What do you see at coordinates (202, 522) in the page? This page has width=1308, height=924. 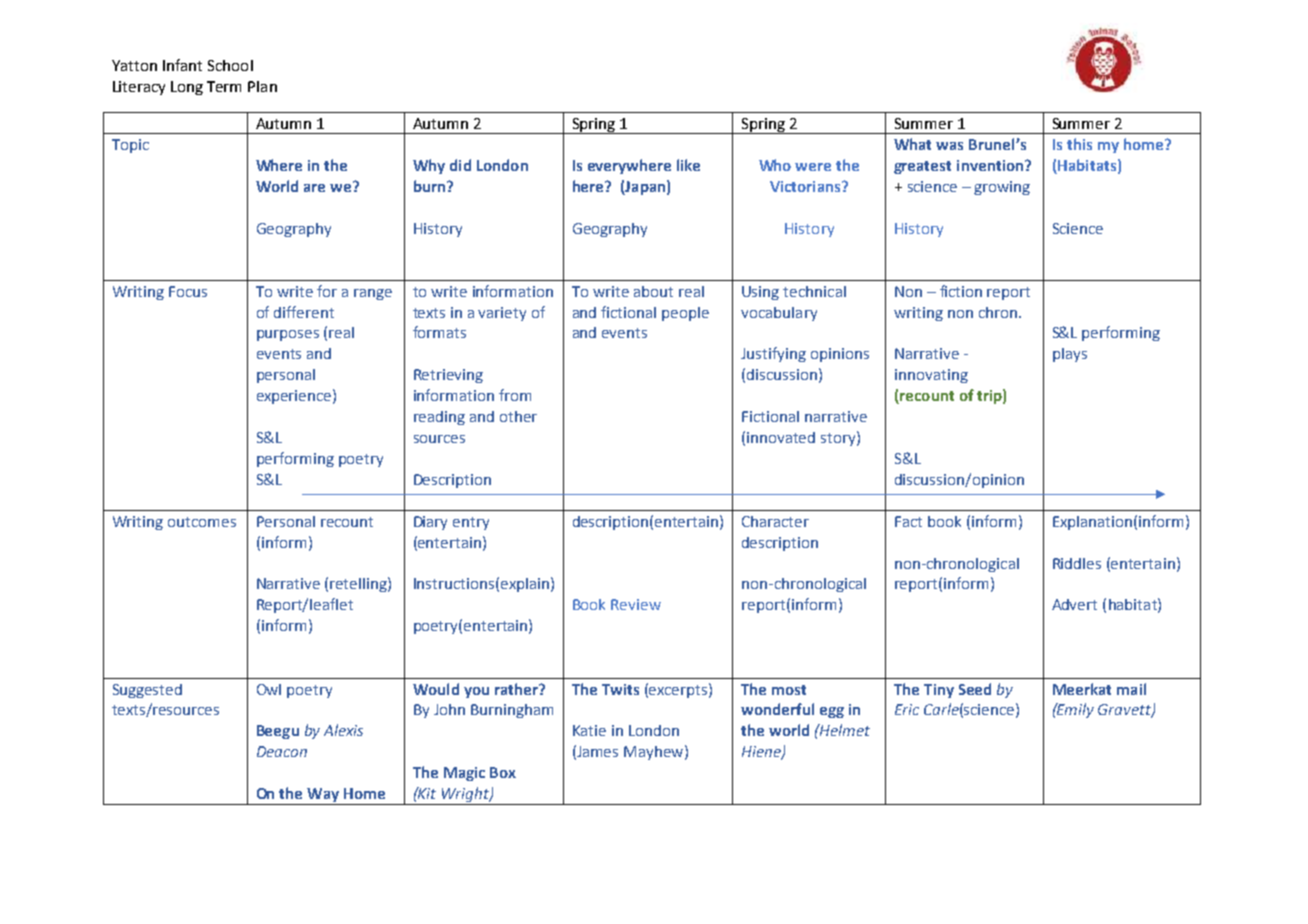 I see `outcomes` at bounding box center [202, 522].
